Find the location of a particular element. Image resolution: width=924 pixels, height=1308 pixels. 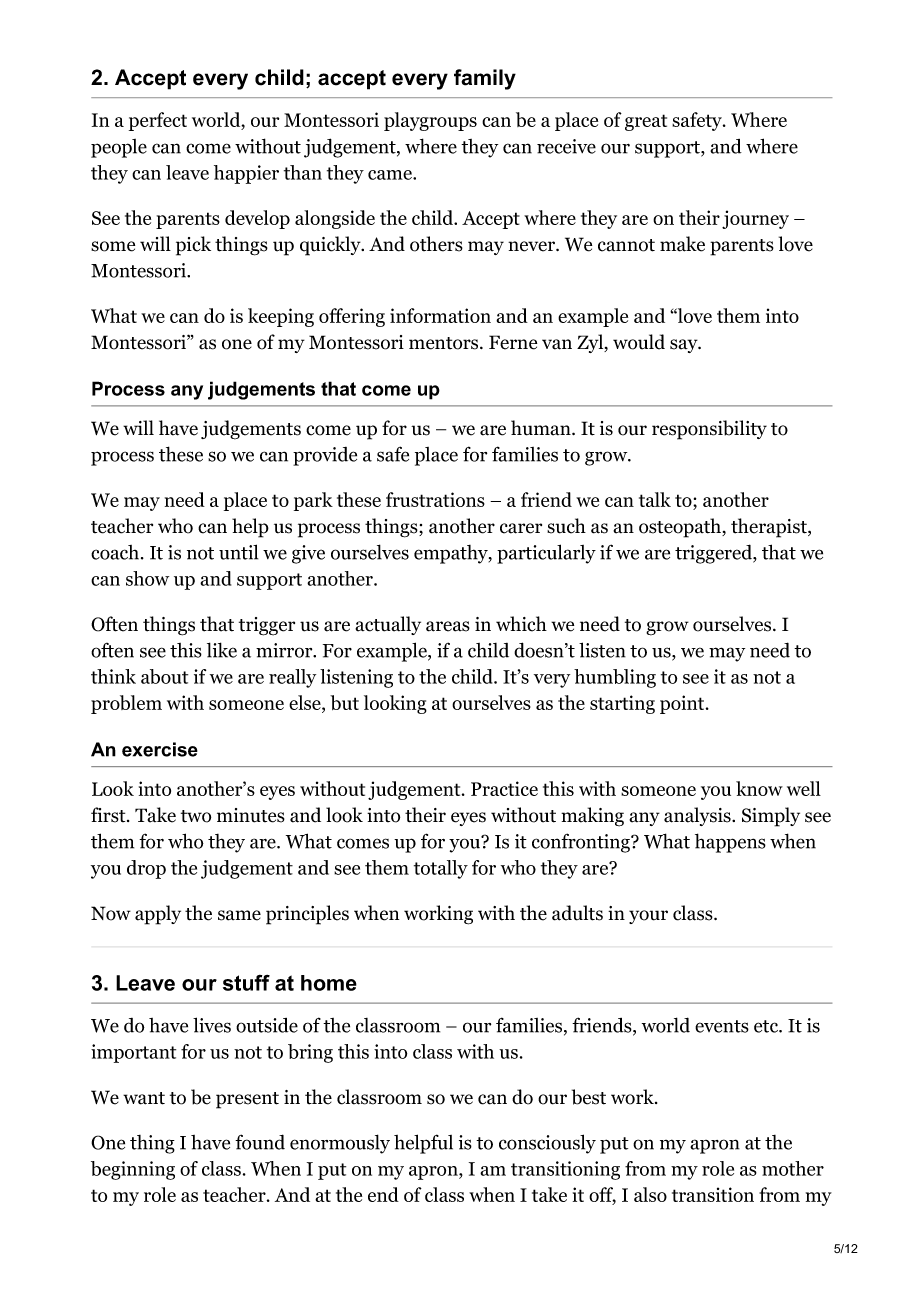

great is located at coordinates (646, 122).
